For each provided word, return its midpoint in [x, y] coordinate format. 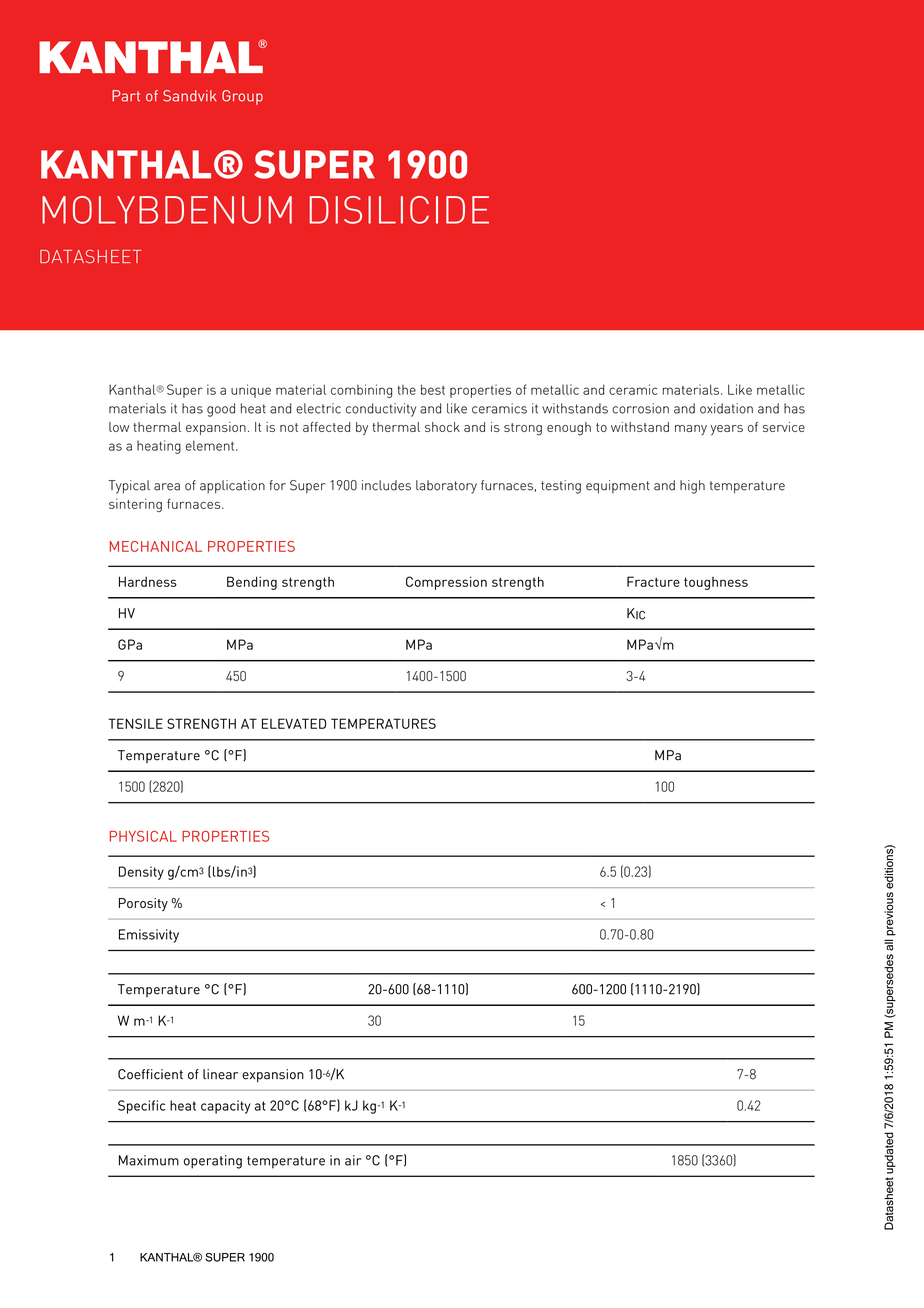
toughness [716, 583]
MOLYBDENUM [167, 210]
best [433, 389]
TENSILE [135, 723]
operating [213, 1162]
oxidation [726, 408]
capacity [226, 1107]
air [353, 1160]
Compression [446, 583]
